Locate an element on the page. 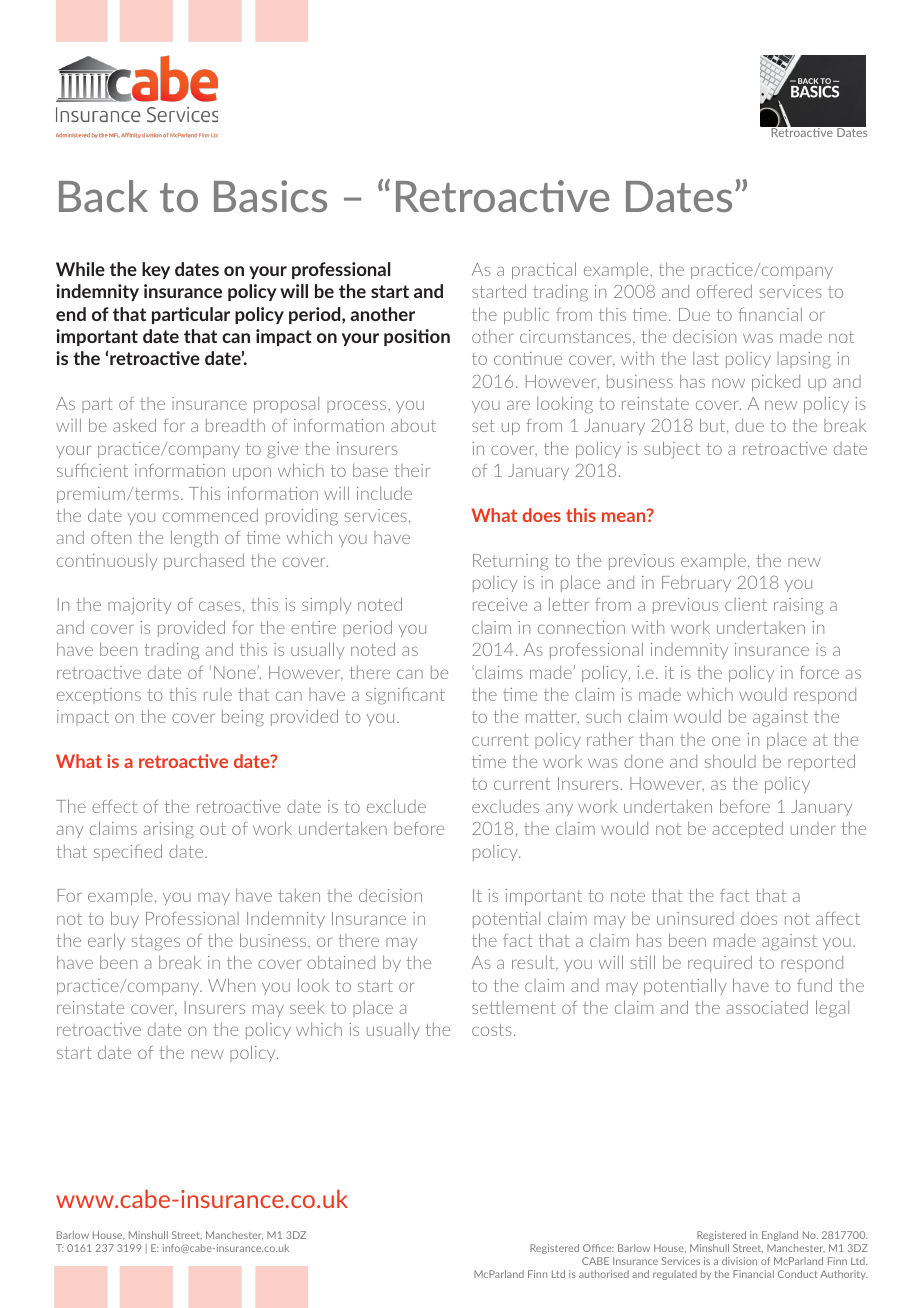 The width and height of the page is (924, 1308). subject is located at coordinates (672, 449).
